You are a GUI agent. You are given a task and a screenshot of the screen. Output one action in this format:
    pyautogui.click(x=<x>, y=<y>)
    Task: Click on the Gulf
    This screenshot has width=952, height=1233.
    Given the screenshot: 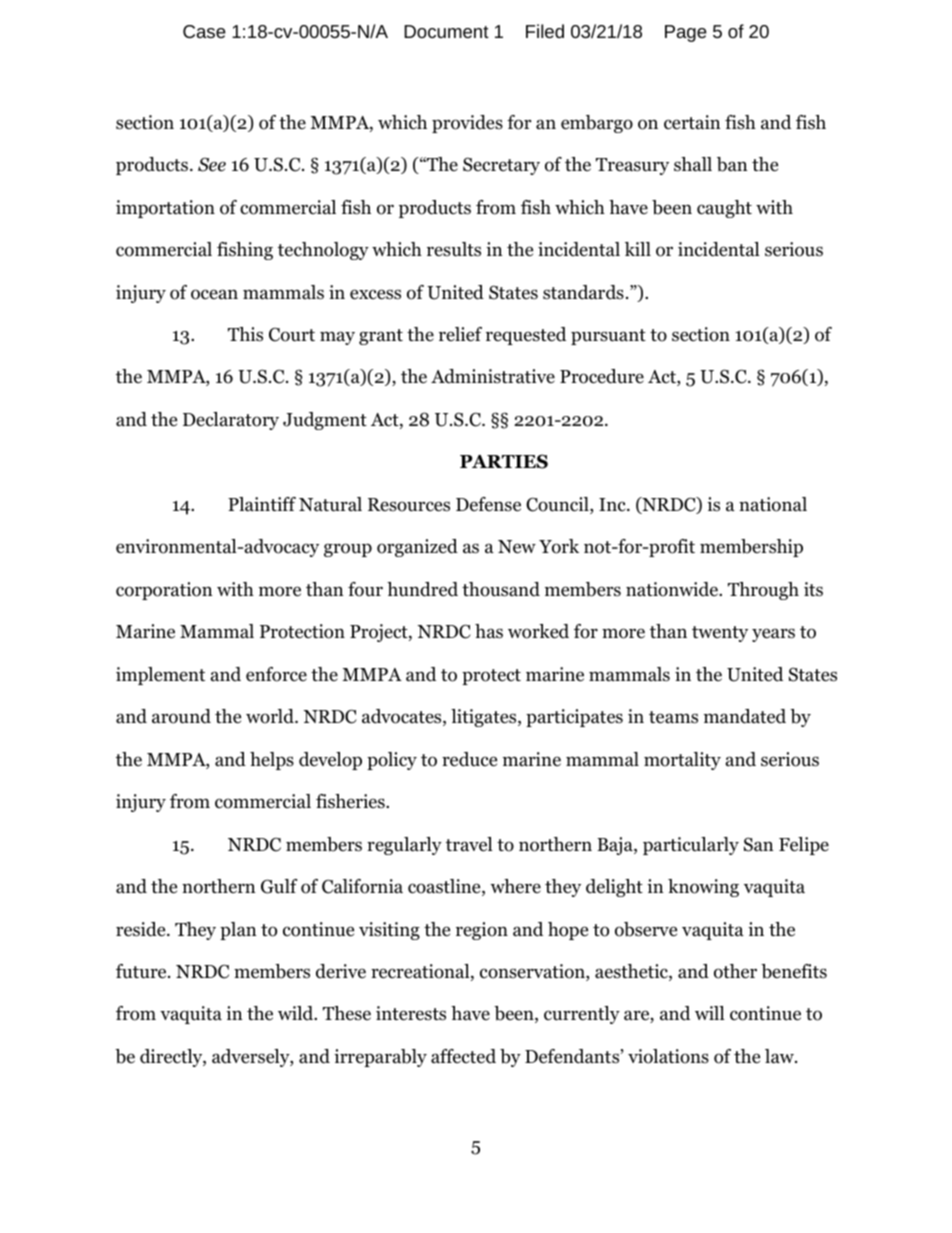 What is the action you would take?
    pyautogui.click(x=279, y=886)
